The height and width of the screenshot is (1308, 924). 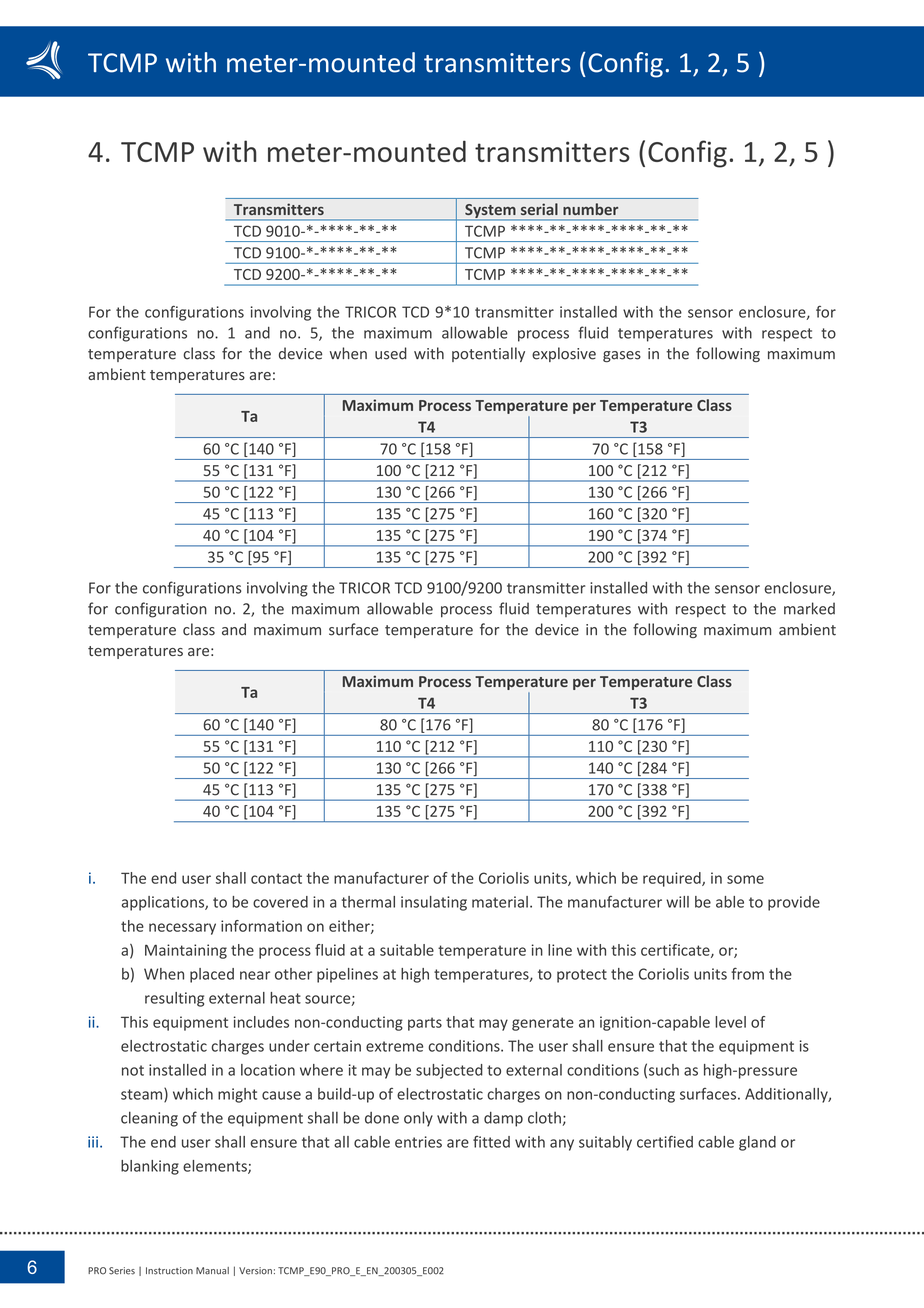 What do you see at coordinates (757, 1143) in the screenshot?
I see `gland` at bounding box center [757, 1143].
